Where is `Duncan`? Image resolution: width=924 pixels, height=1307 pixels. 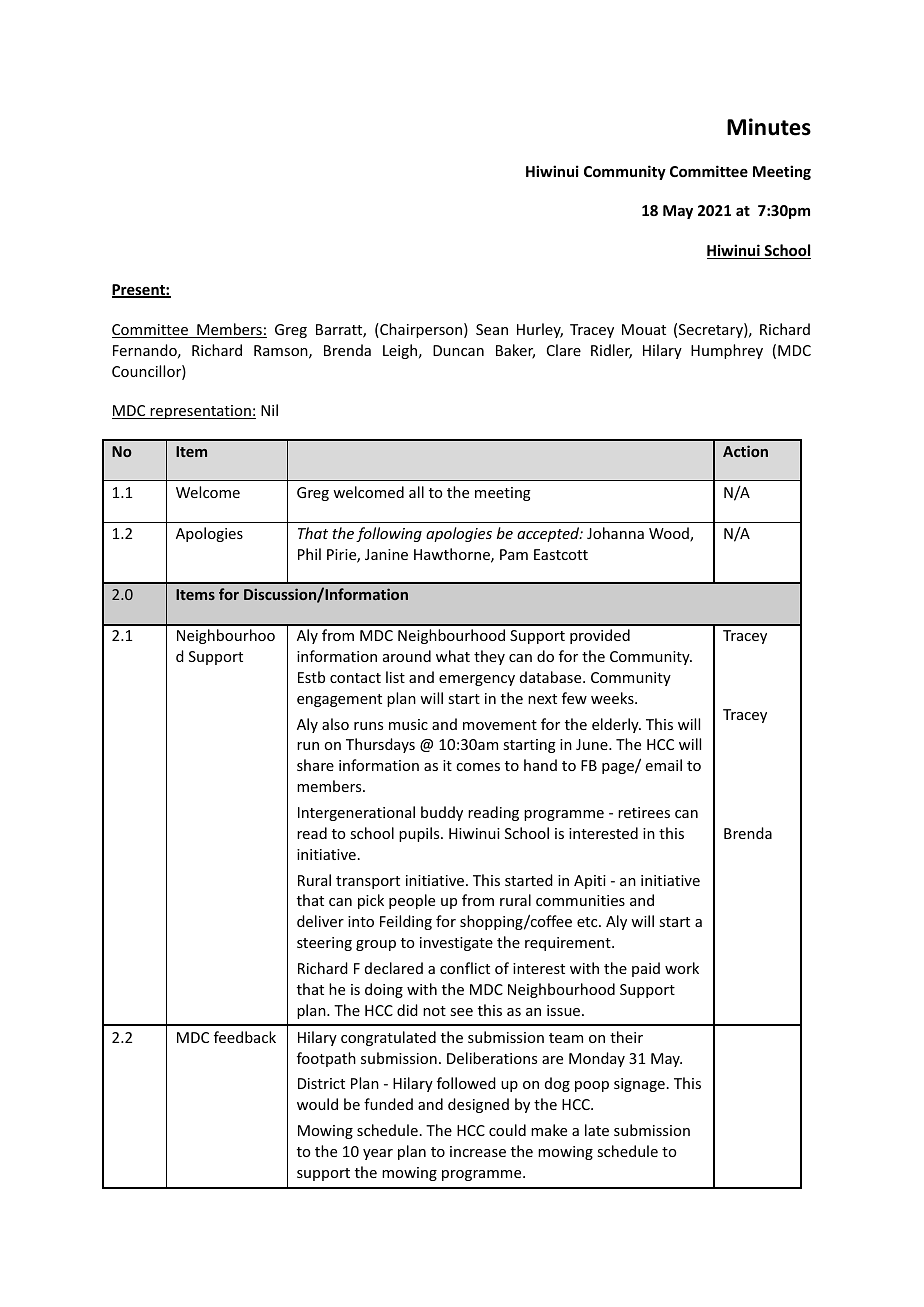 Duncan is located at coordinates (458, 350).
